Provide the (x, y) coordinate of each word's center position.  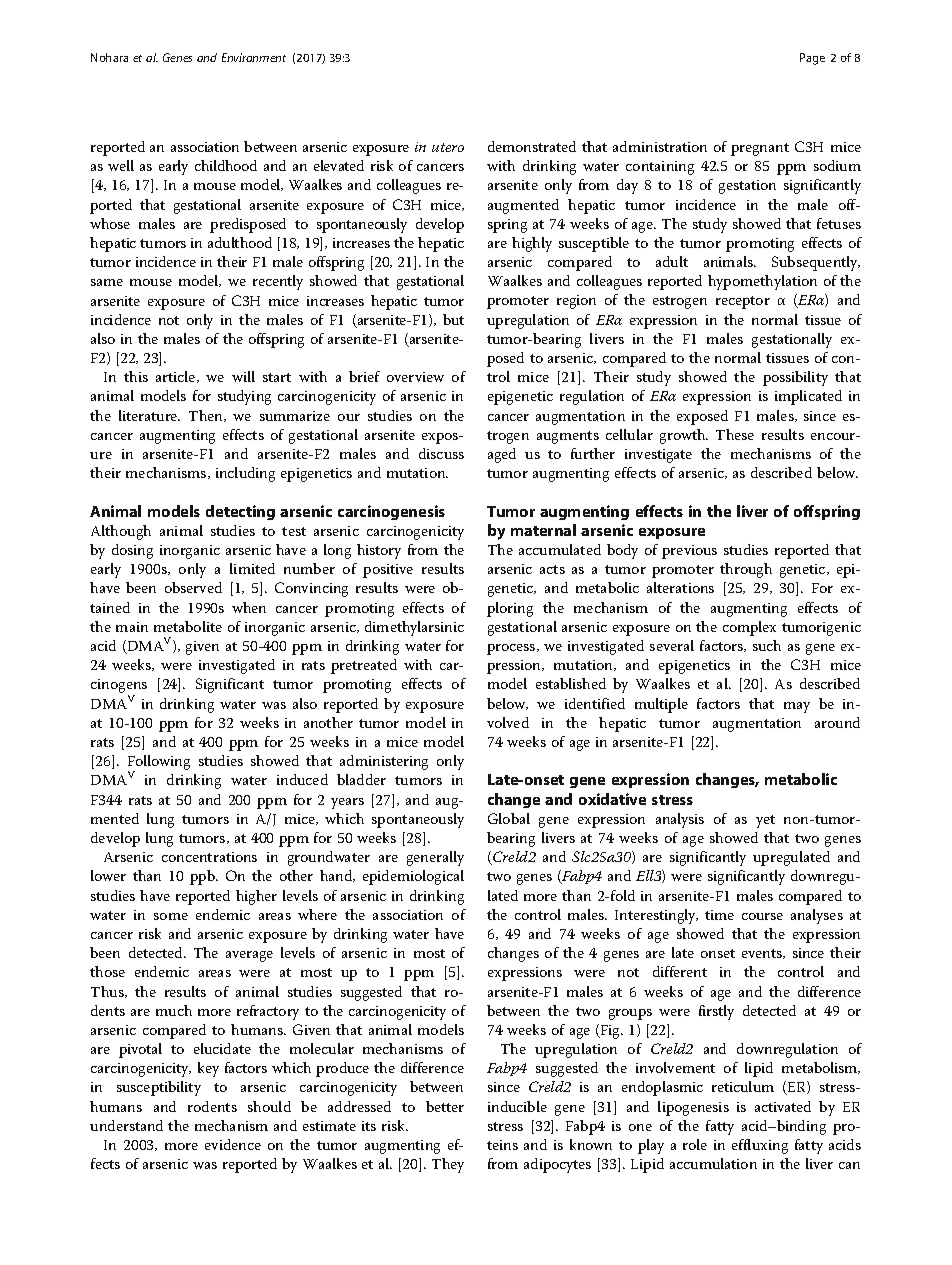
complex (749, 628)
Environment (254, 57)
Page (812, 59)
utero (448, 147)
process (512, 649)
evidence (233, 1144)
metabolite (188, 626)
